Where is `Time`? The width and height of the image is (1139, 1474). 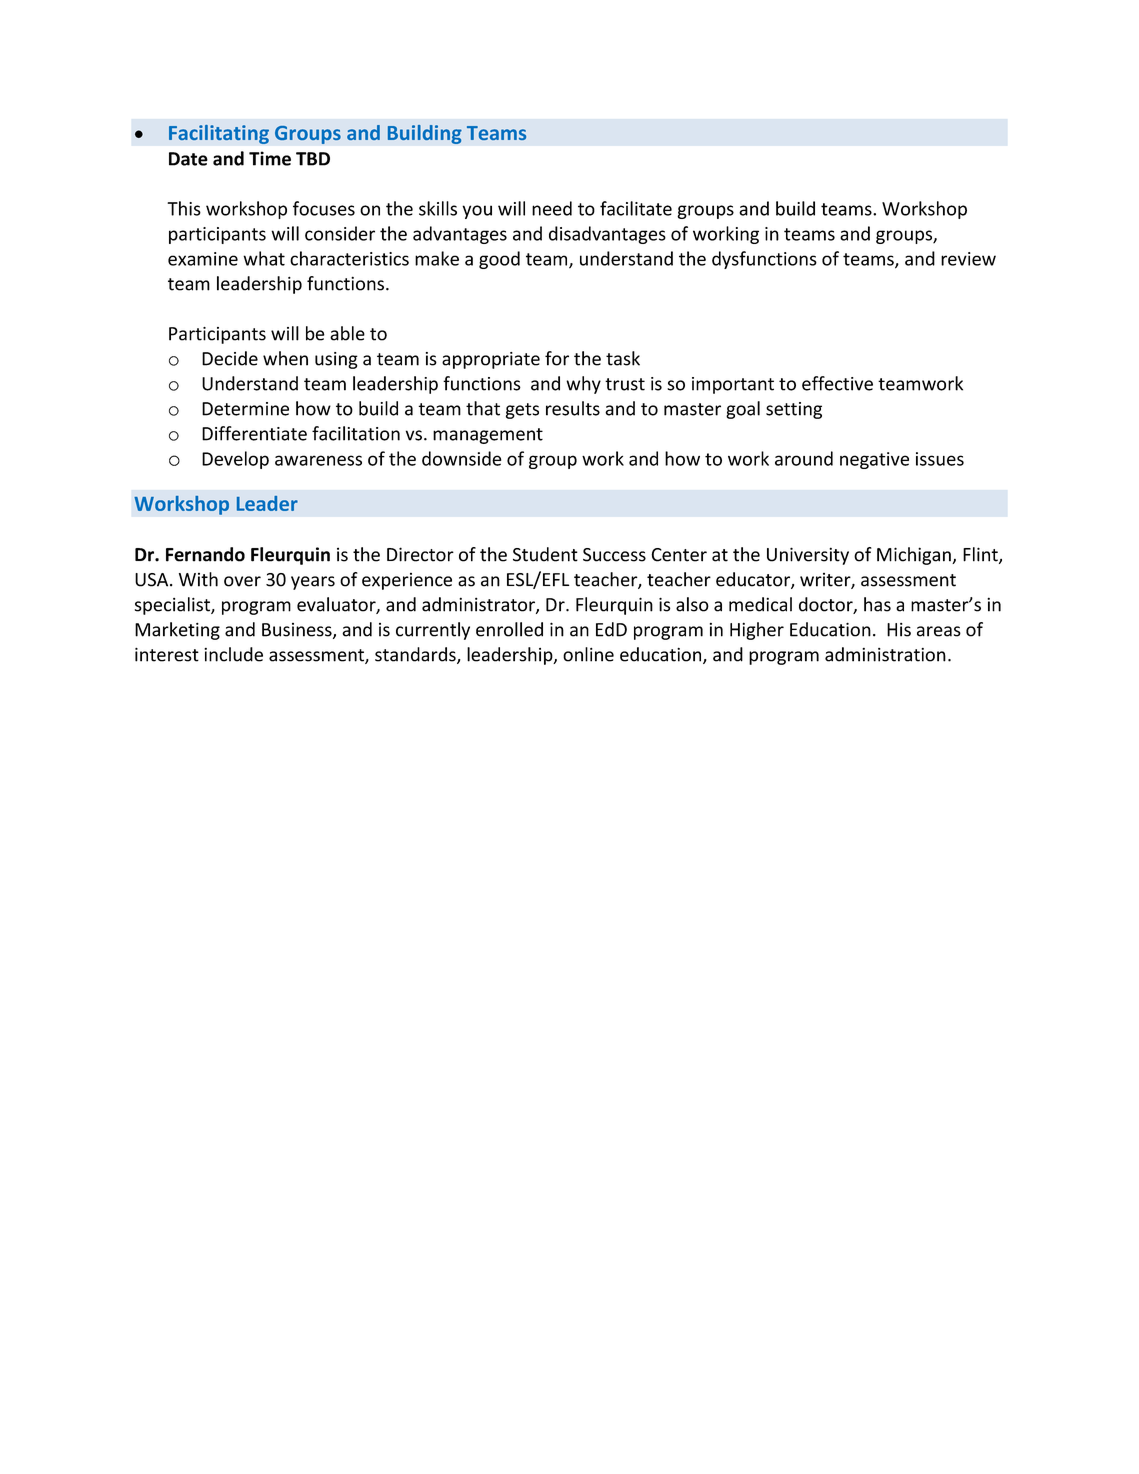
Time is located at coordinates (270, 158).
